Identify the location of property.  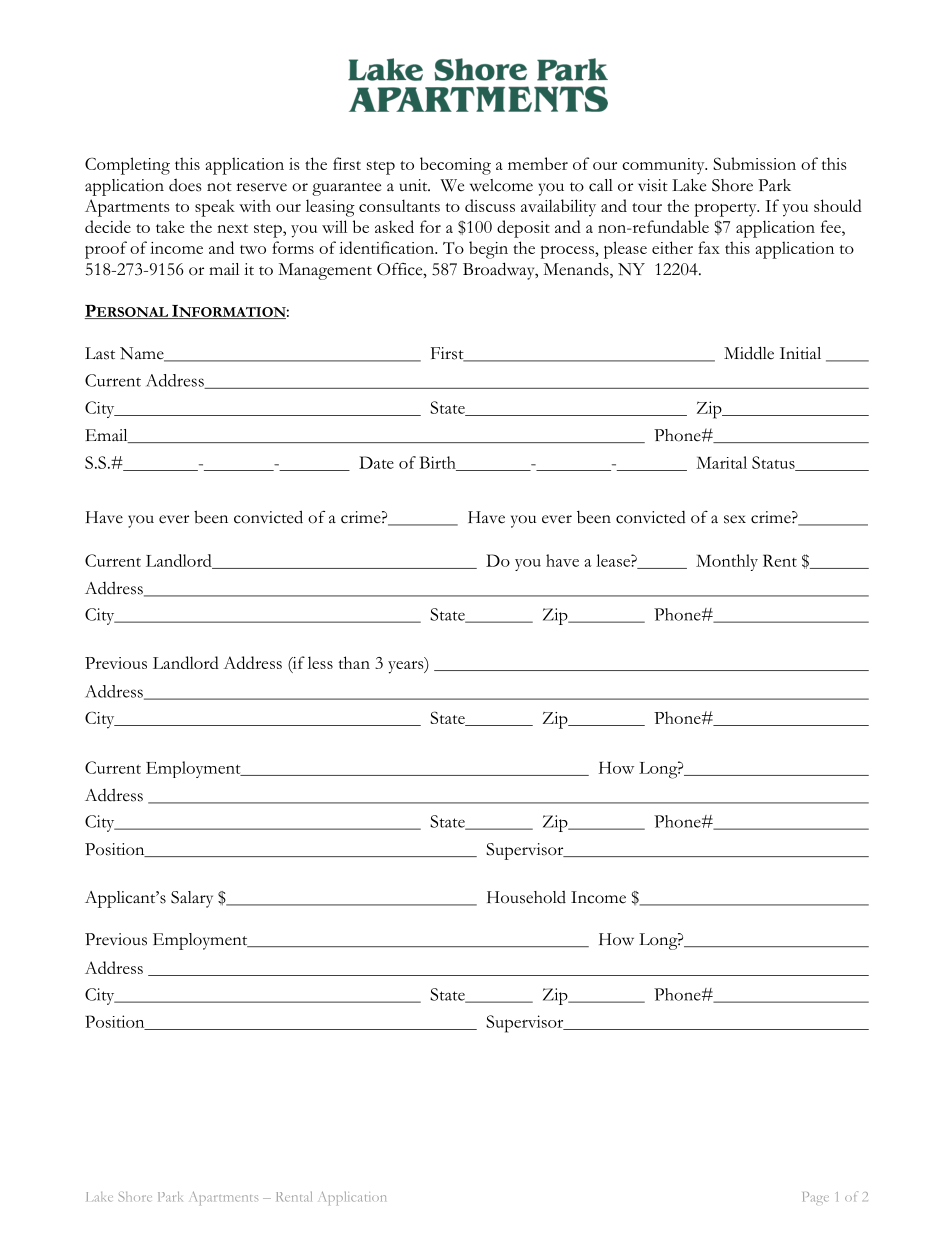
(726, 210).
